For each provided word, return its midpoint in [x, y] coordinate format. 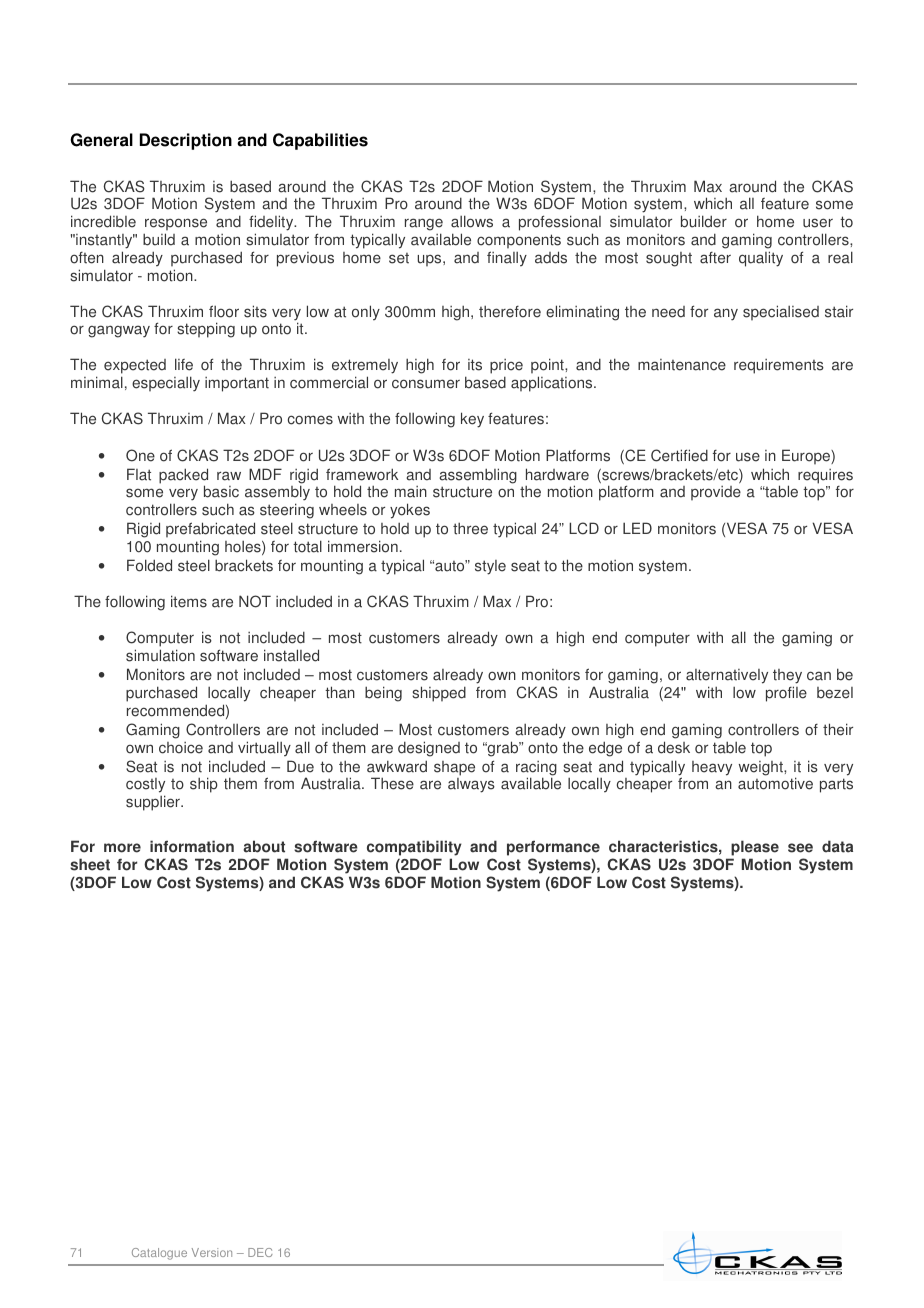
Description [186, 141]
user [818, 223]
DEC [260, 1252]
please [755, 848]
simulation [160, 655]
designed [429, 749]
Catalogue [159, 1254]
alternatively [727, 678]
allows [472, 221]
